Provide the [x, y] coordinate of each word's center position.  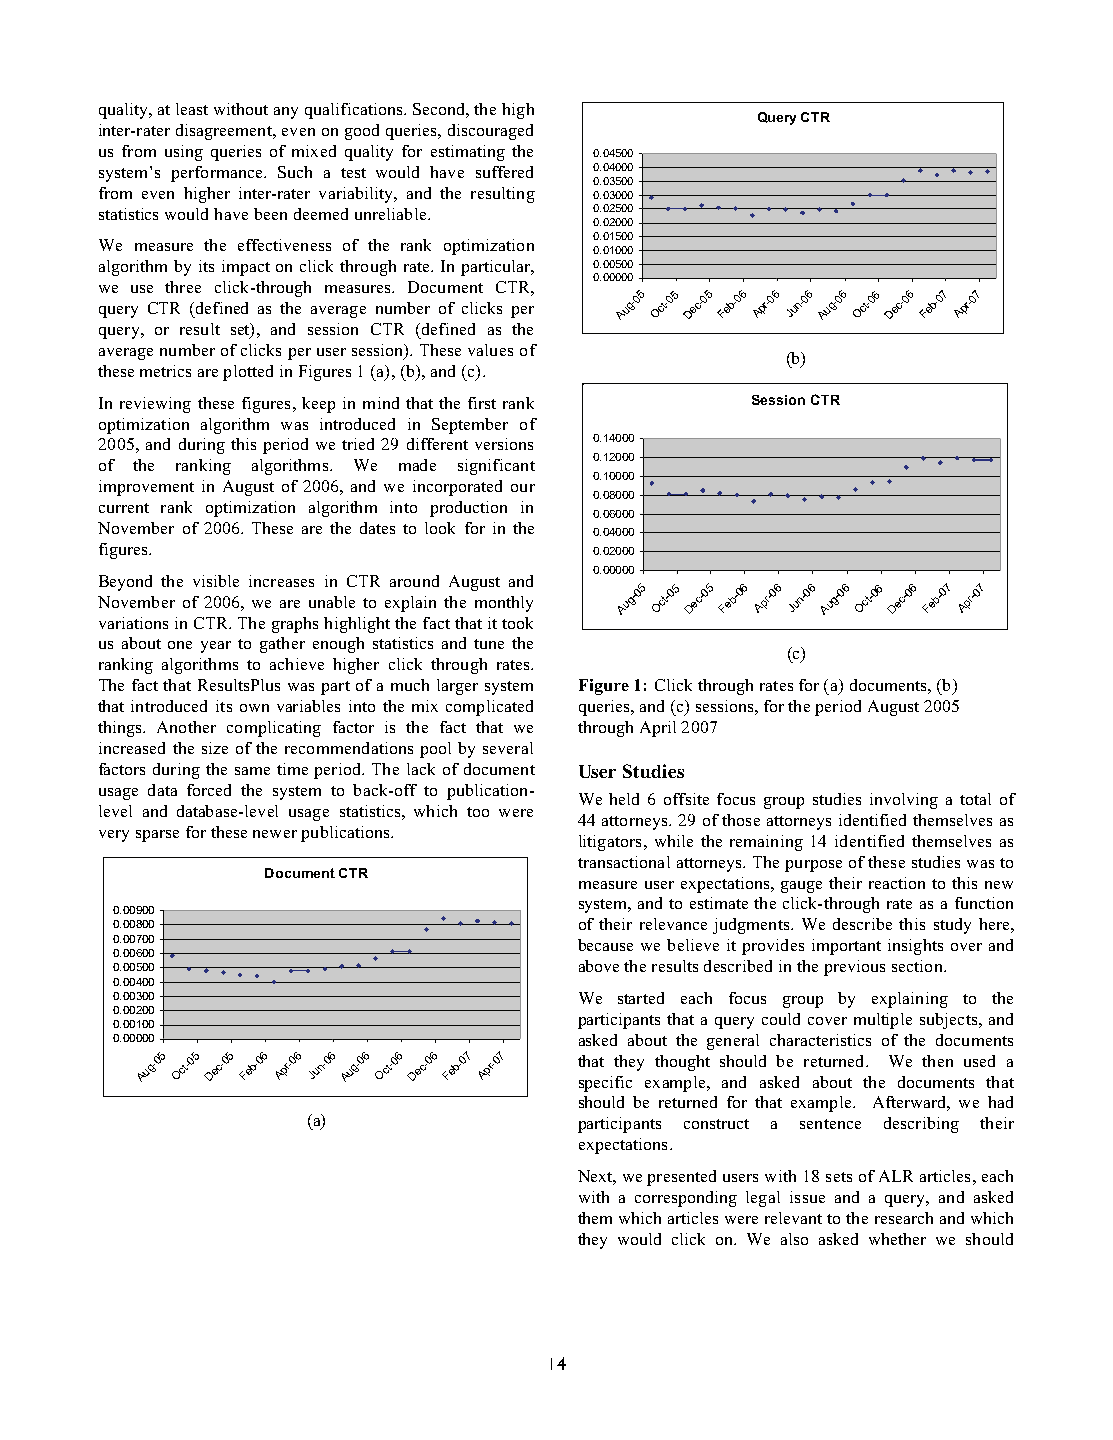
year [216, 647]
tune [489, 644]
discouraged [490, 132]
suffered [504, 172]
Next [597, 1177]
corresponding [686, 1199]
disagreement [225, 132]
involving [904, 801]
